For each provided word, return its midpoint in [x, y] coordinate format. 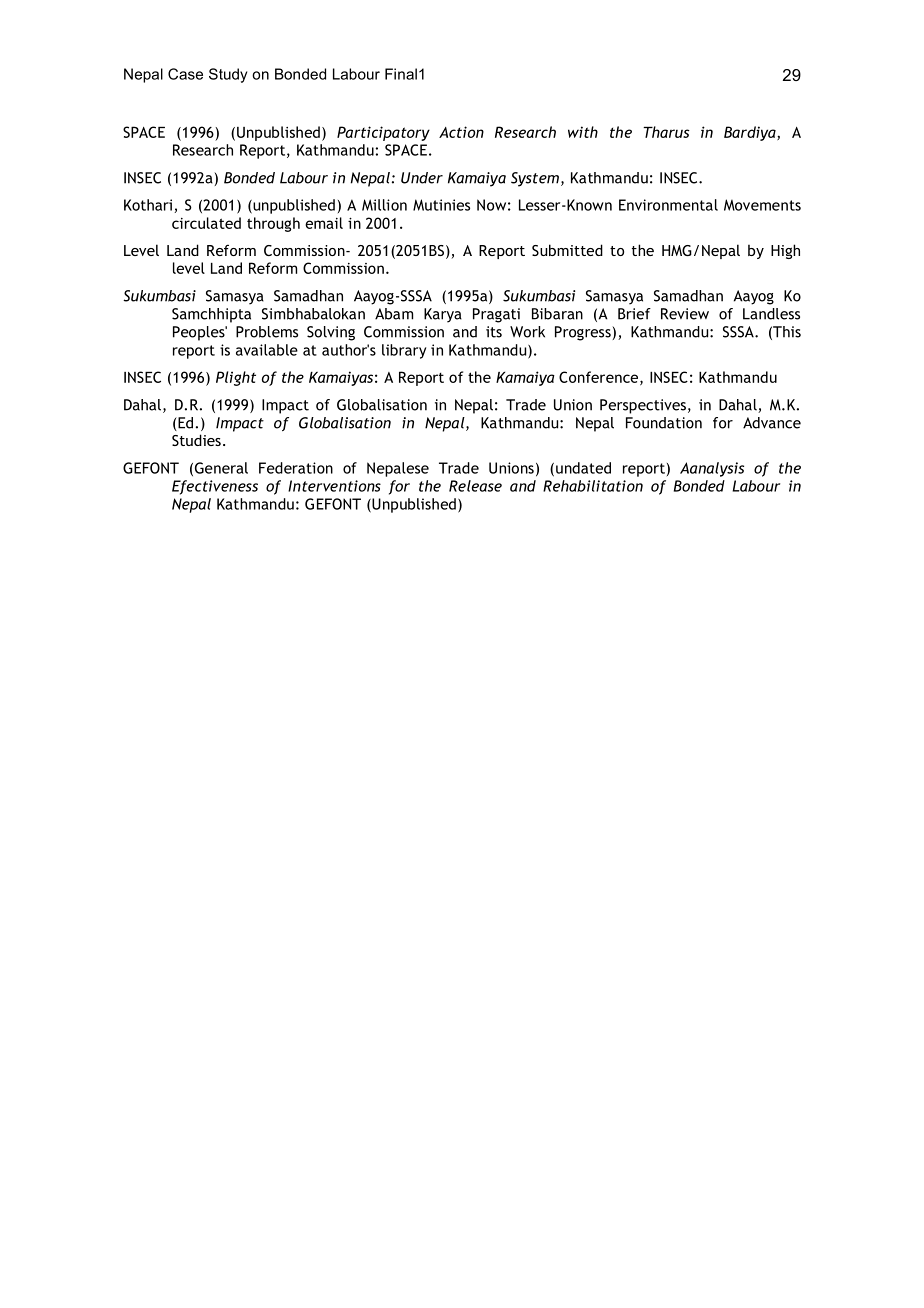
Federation [296, 468]
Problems [267, 332]
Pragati [496, 315]
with [583, 132]
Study [228, 75]
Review [685, 314]
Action [461, 132]
